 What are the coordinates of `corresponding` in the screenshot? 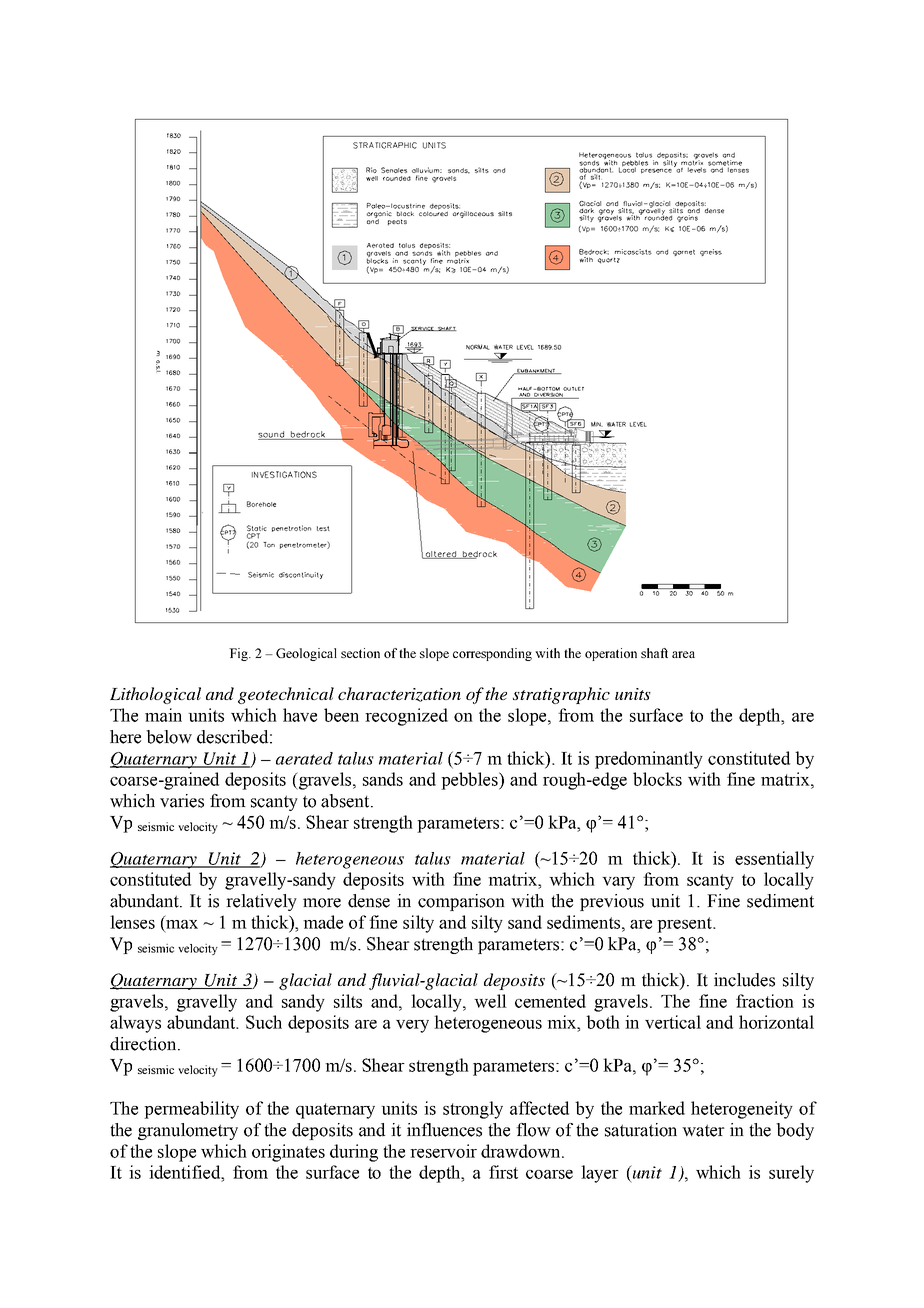 It's located at (492, 654).
